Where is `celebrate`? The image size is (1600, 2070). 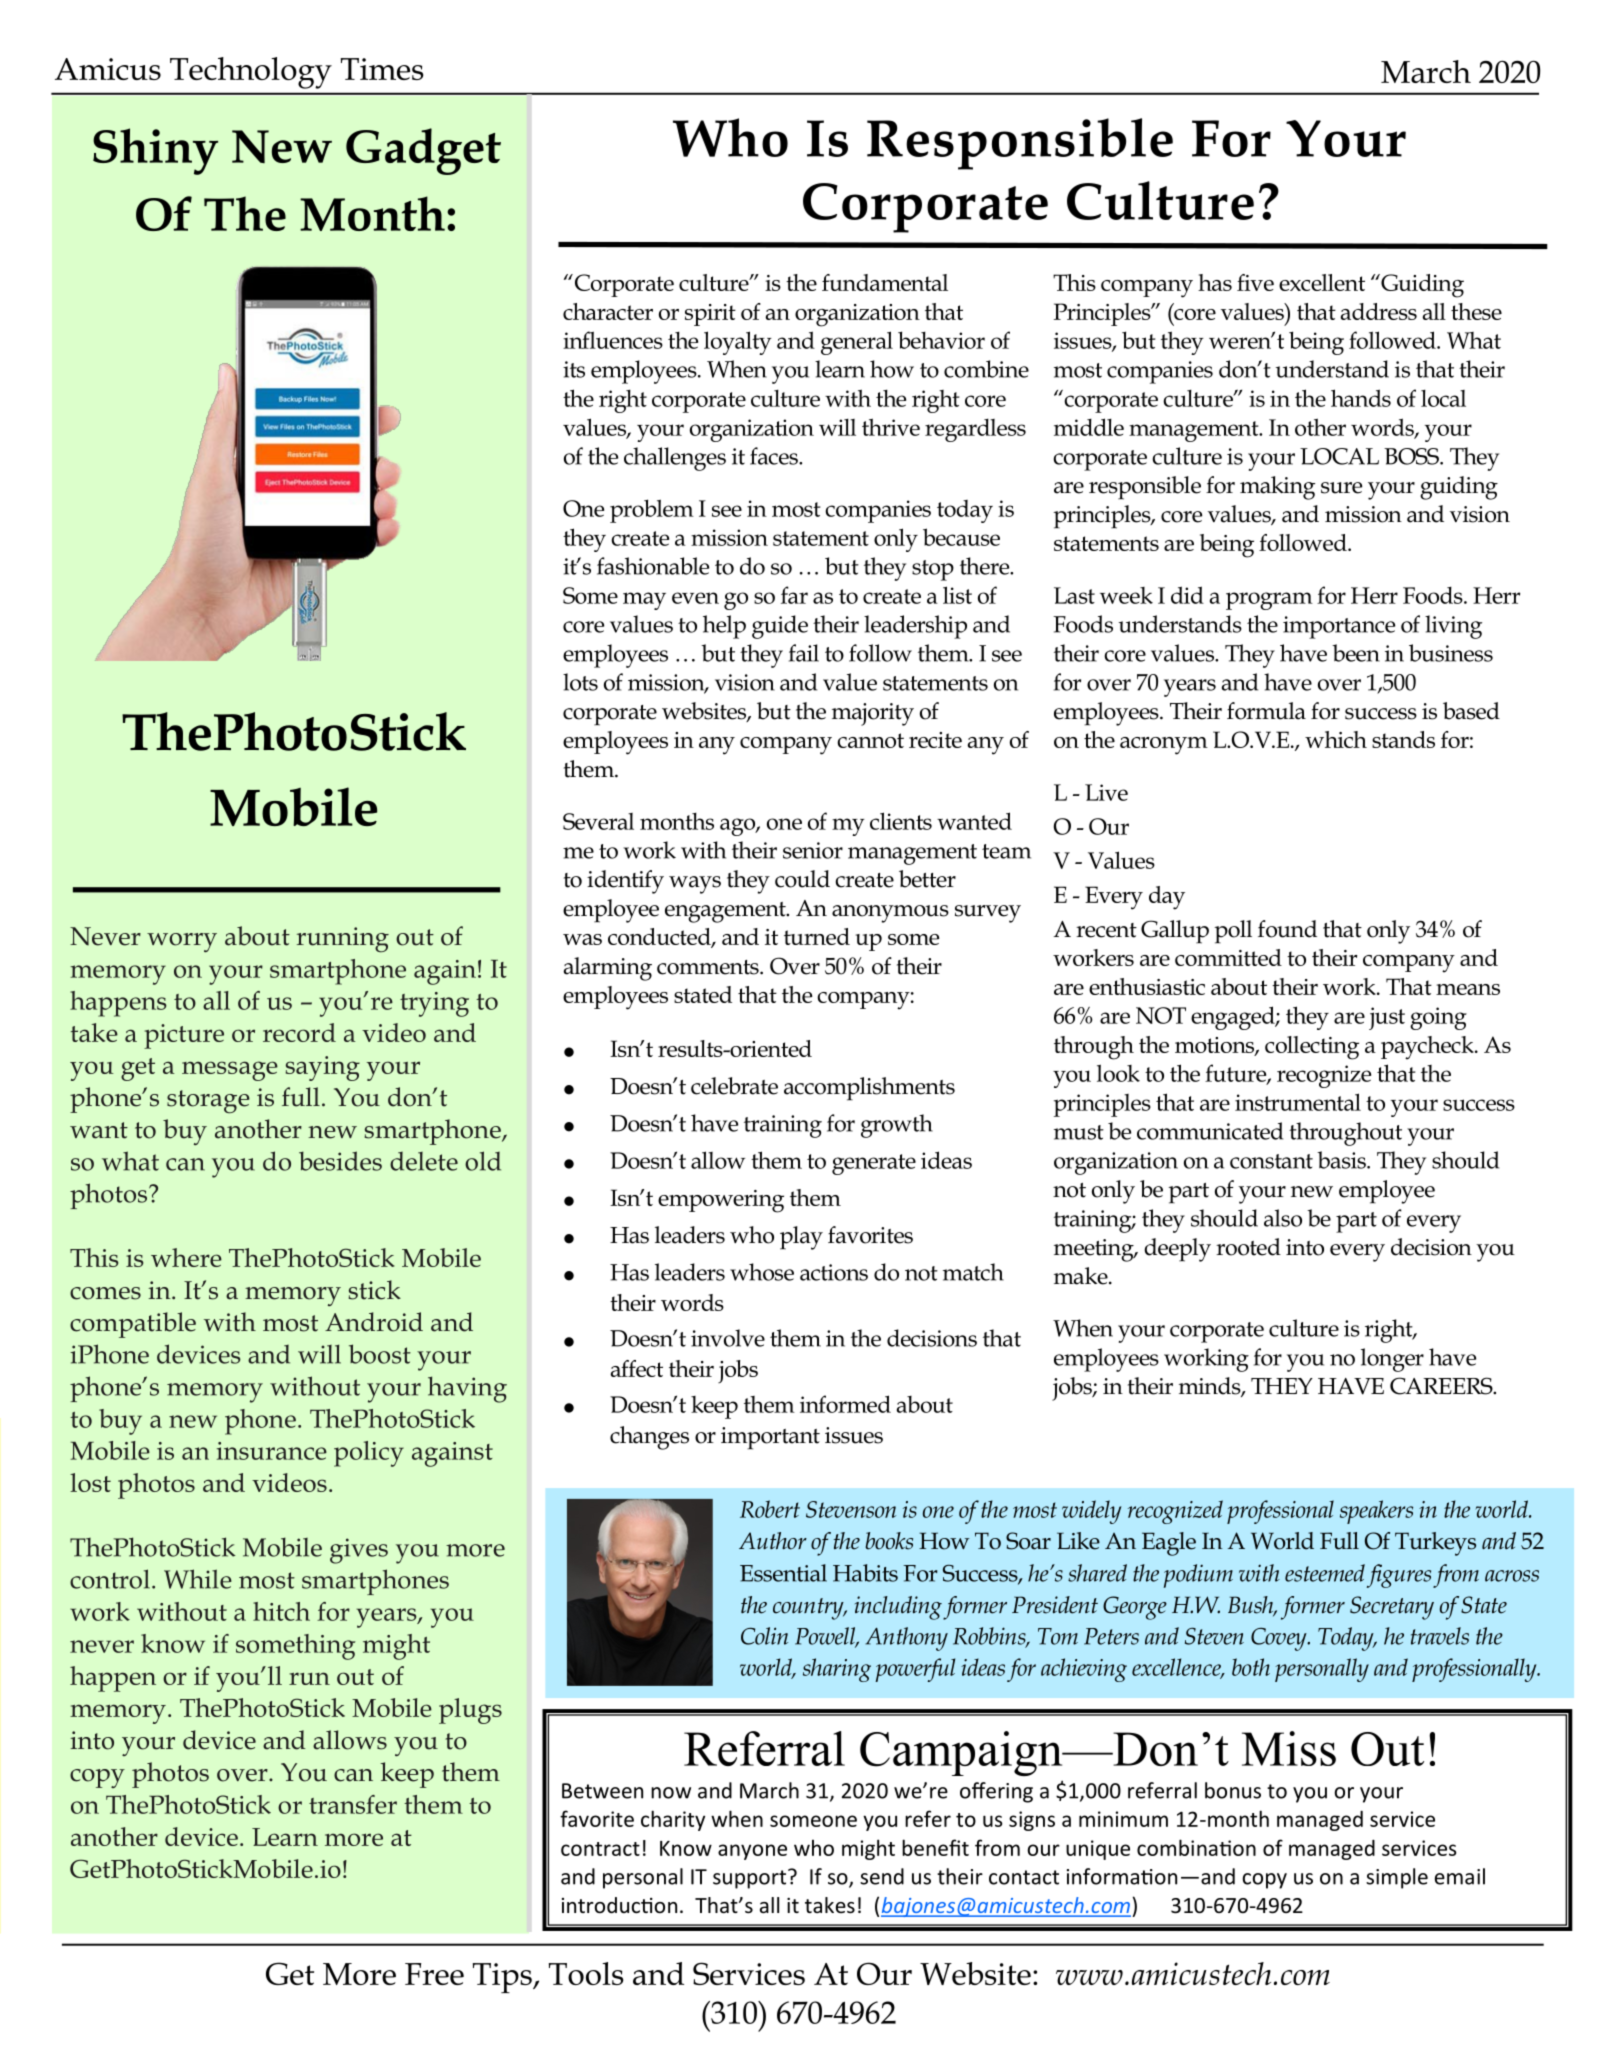 celebrate is located at coordinates (734, 1086).
